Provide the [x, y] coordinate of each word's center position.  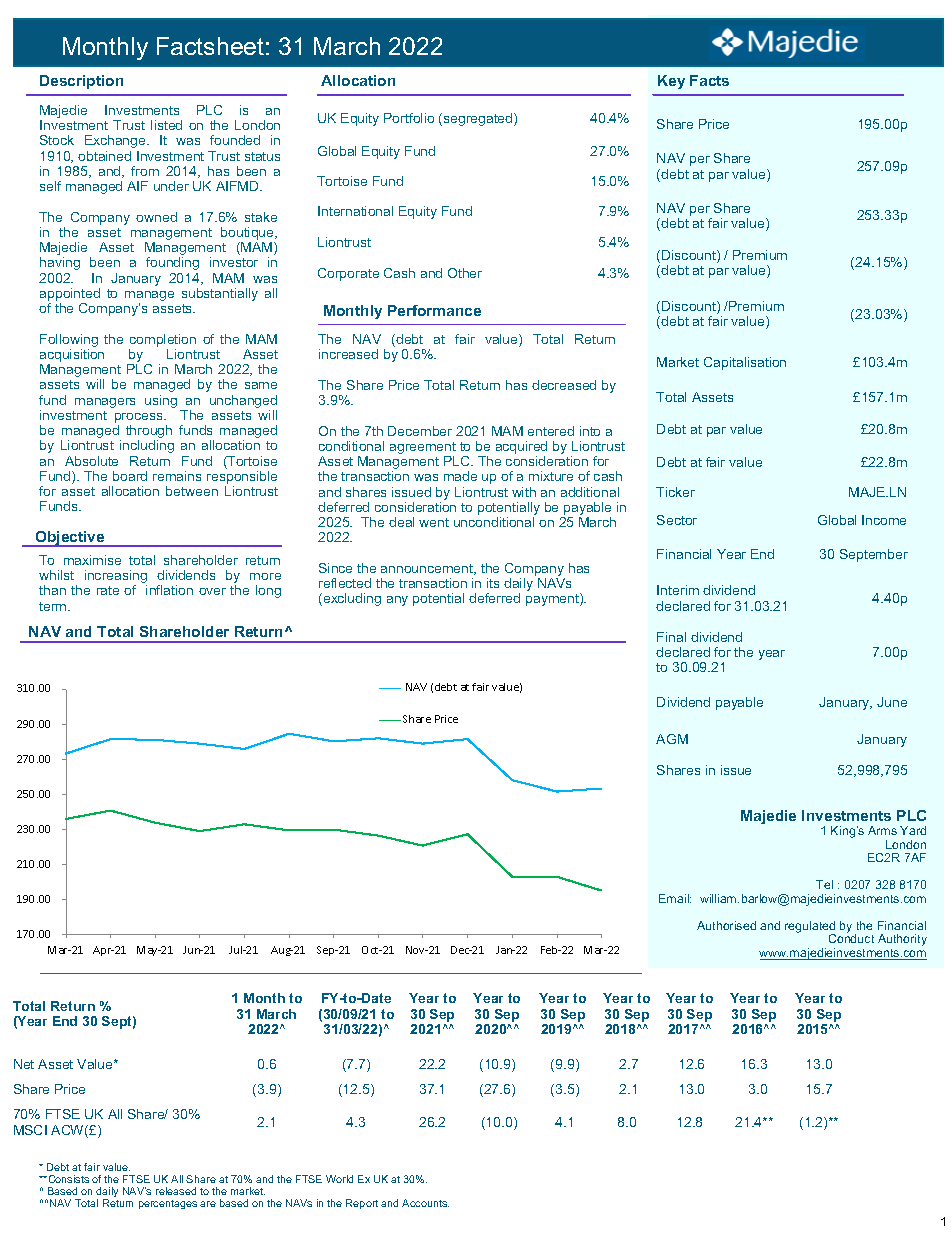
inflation [169, 590]
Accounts [425, 1203]
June [892, 702]
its [493, 583]
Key [671, 82]
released [176, 1191]
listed [166, 125]
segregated [478, 119]
